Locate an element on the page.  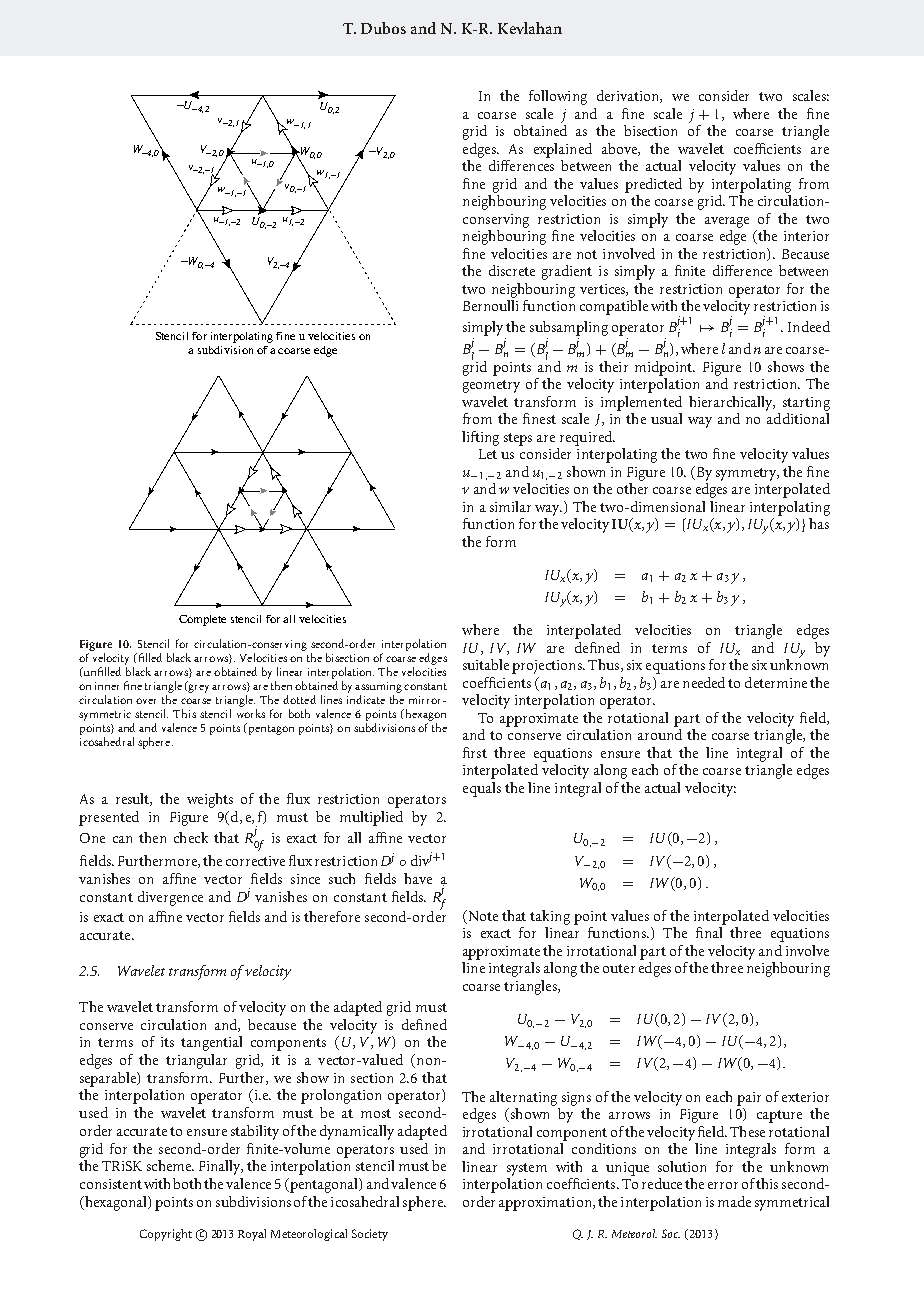
predicted is located at coordinates (653, 185).
